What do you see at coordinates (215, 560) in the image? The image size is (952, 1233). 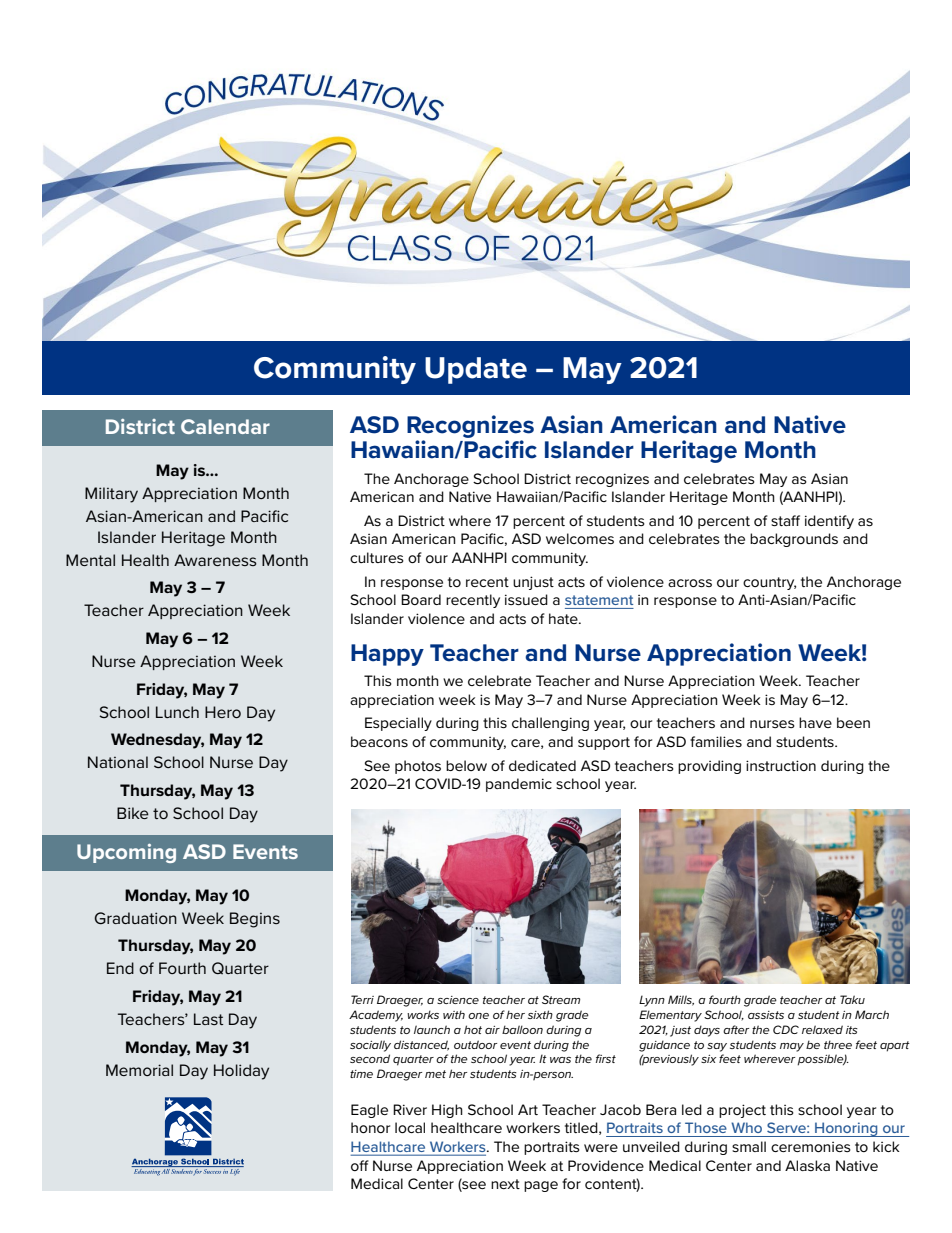 I see `Awareness` at bounding box center [215, 560].
